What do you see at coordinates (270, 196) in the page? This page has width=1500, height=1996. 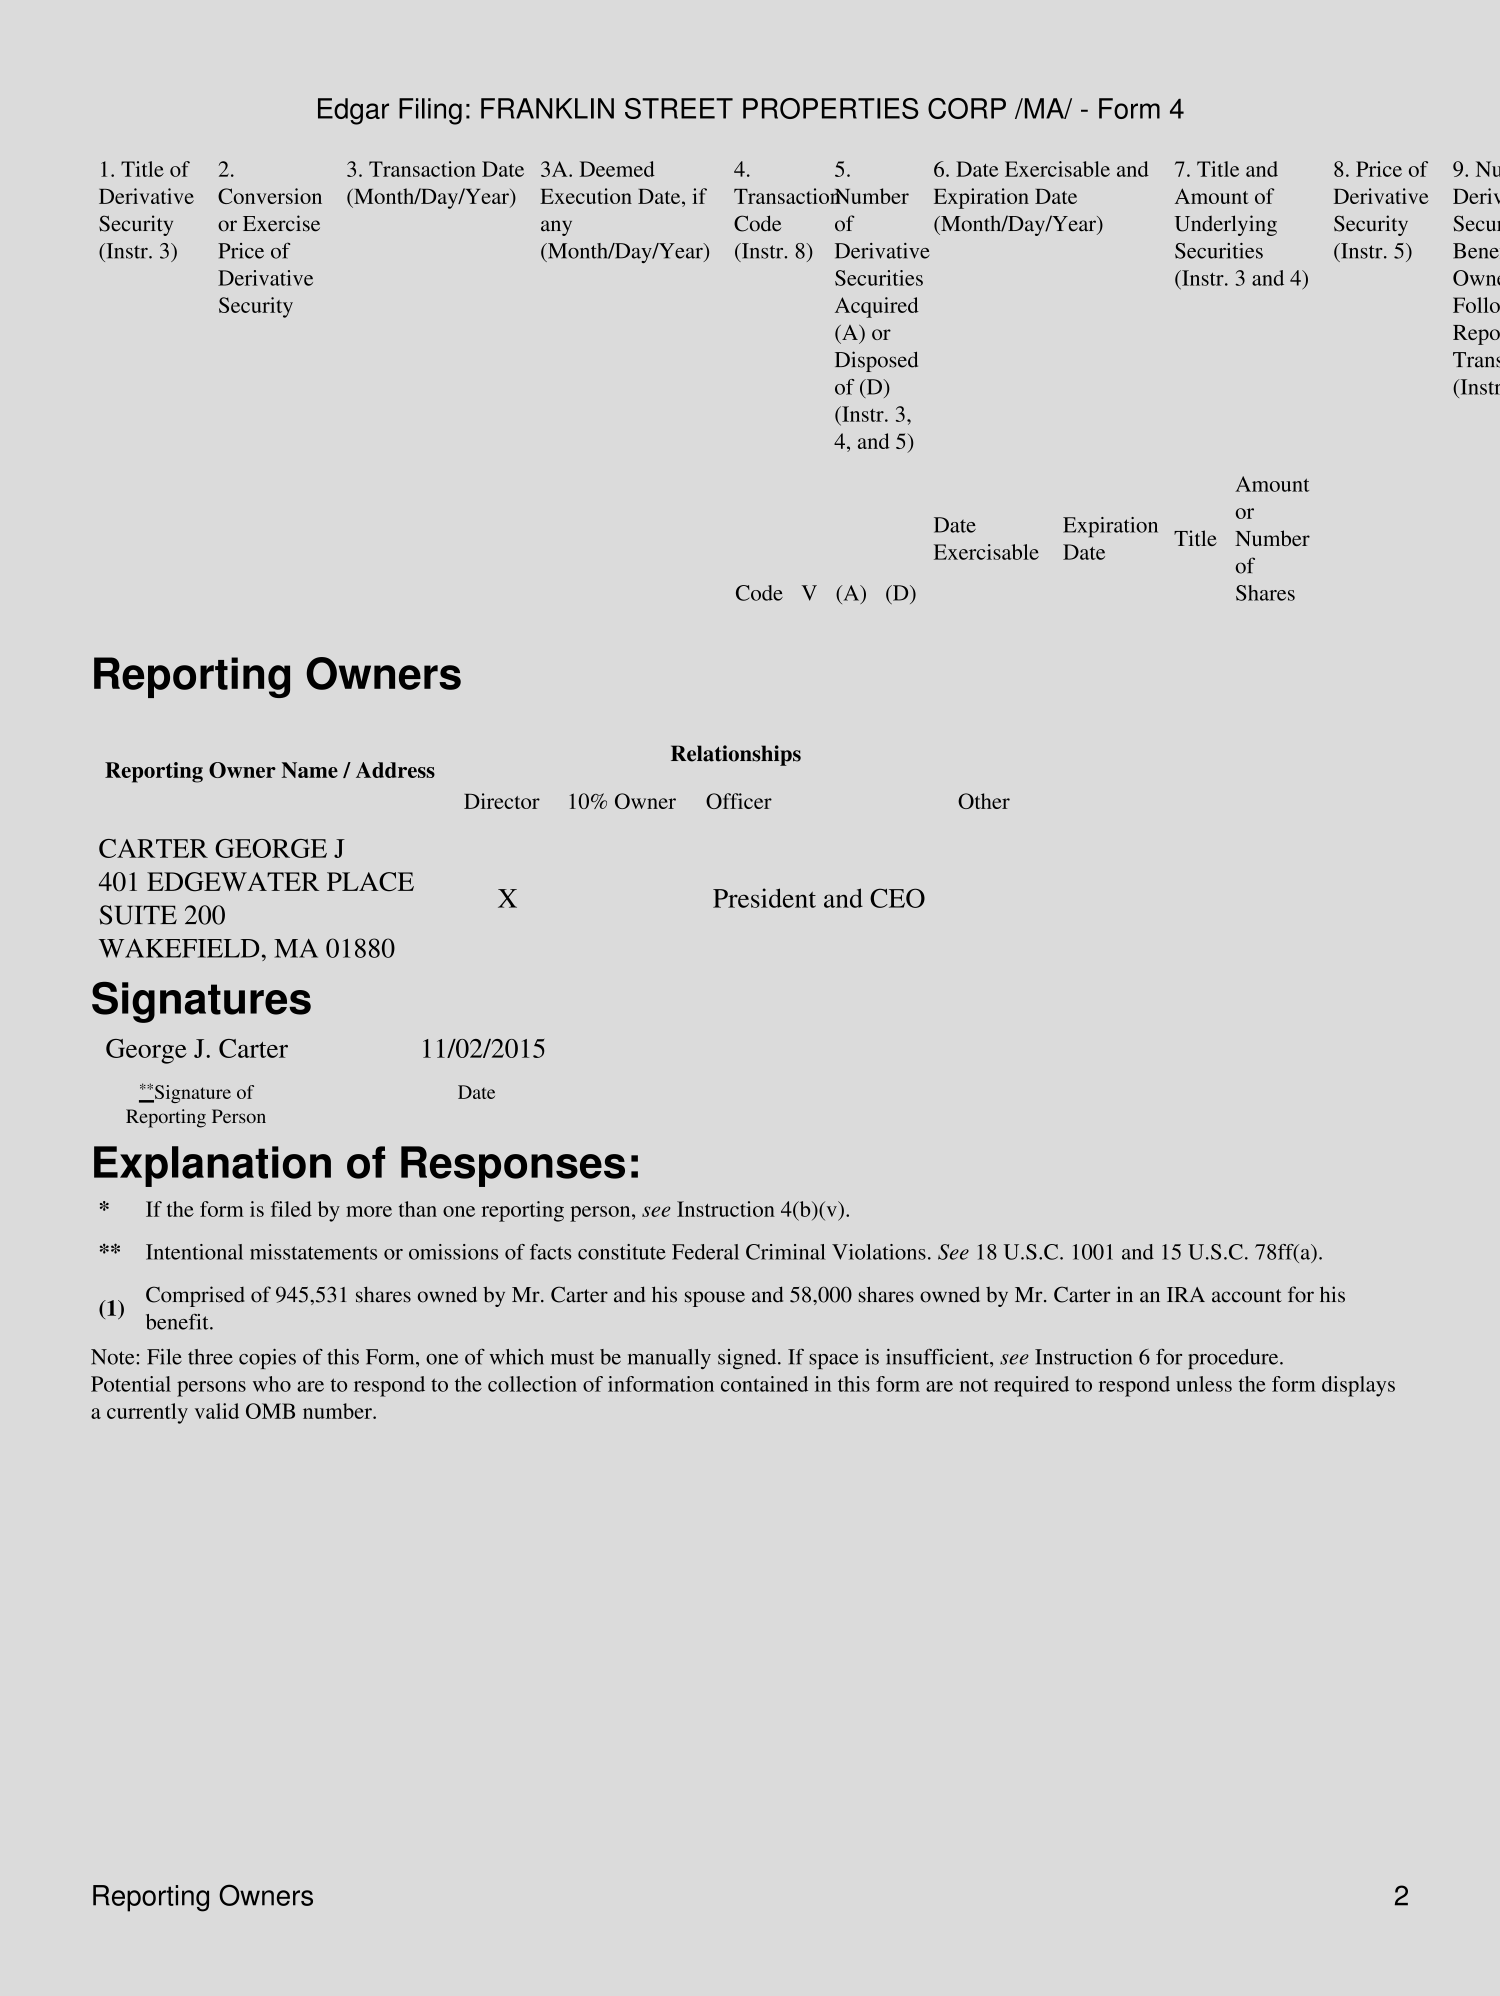 I see `Conversion` at bounding box center [270, 196].
